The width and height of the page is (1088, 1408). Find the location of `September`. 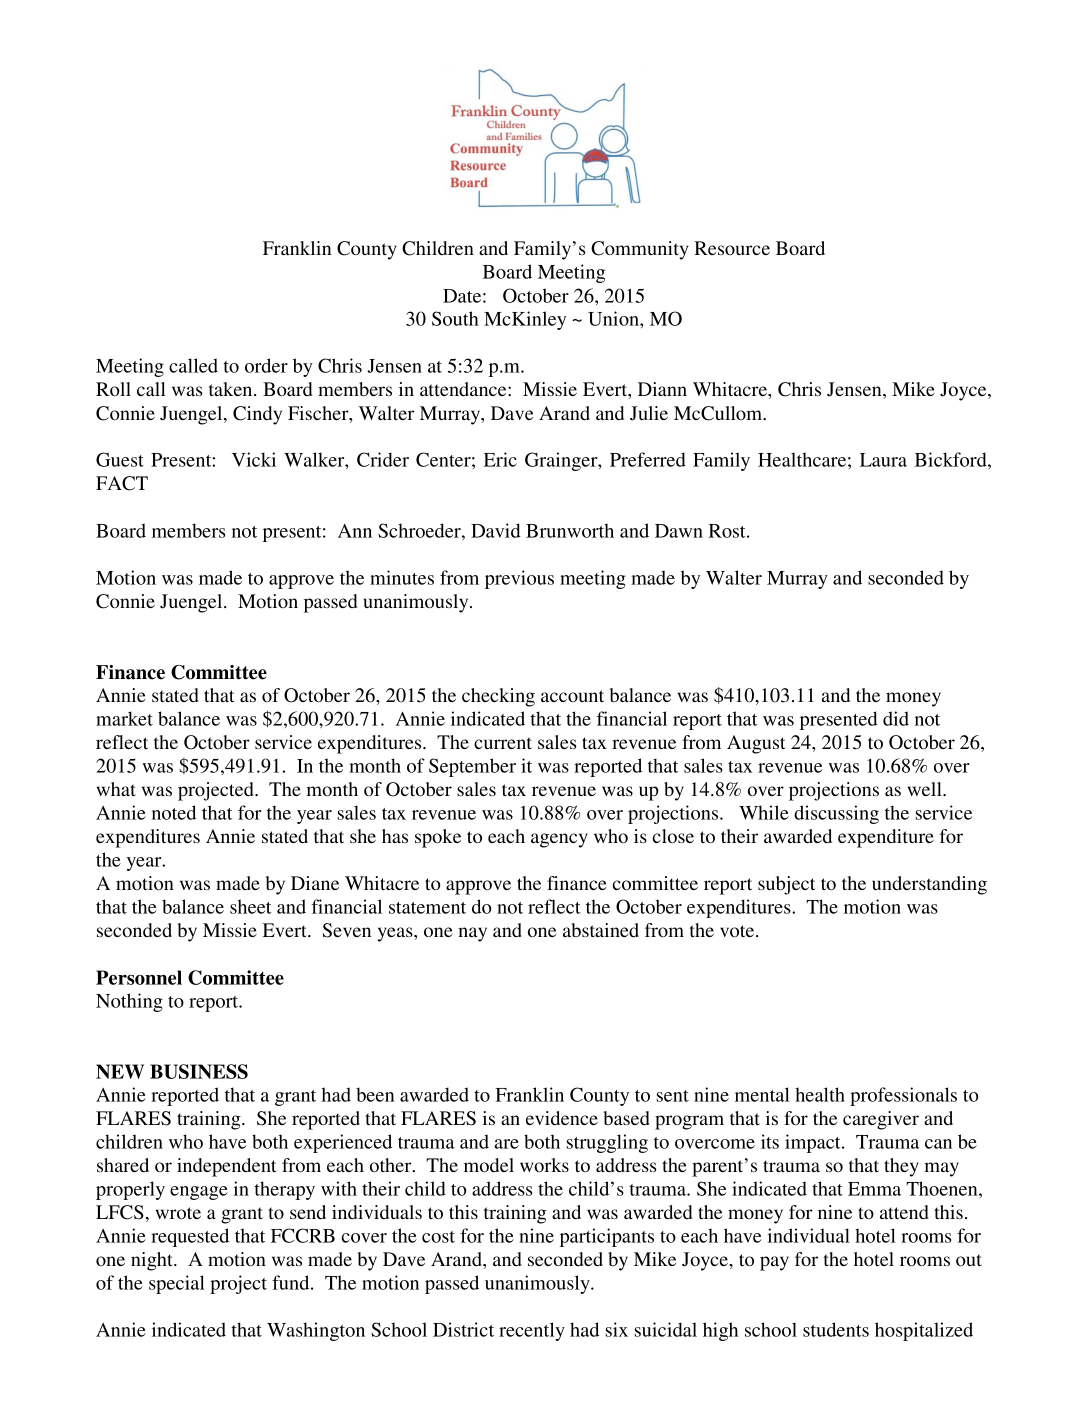

September is located at coordinates (472, 767).
